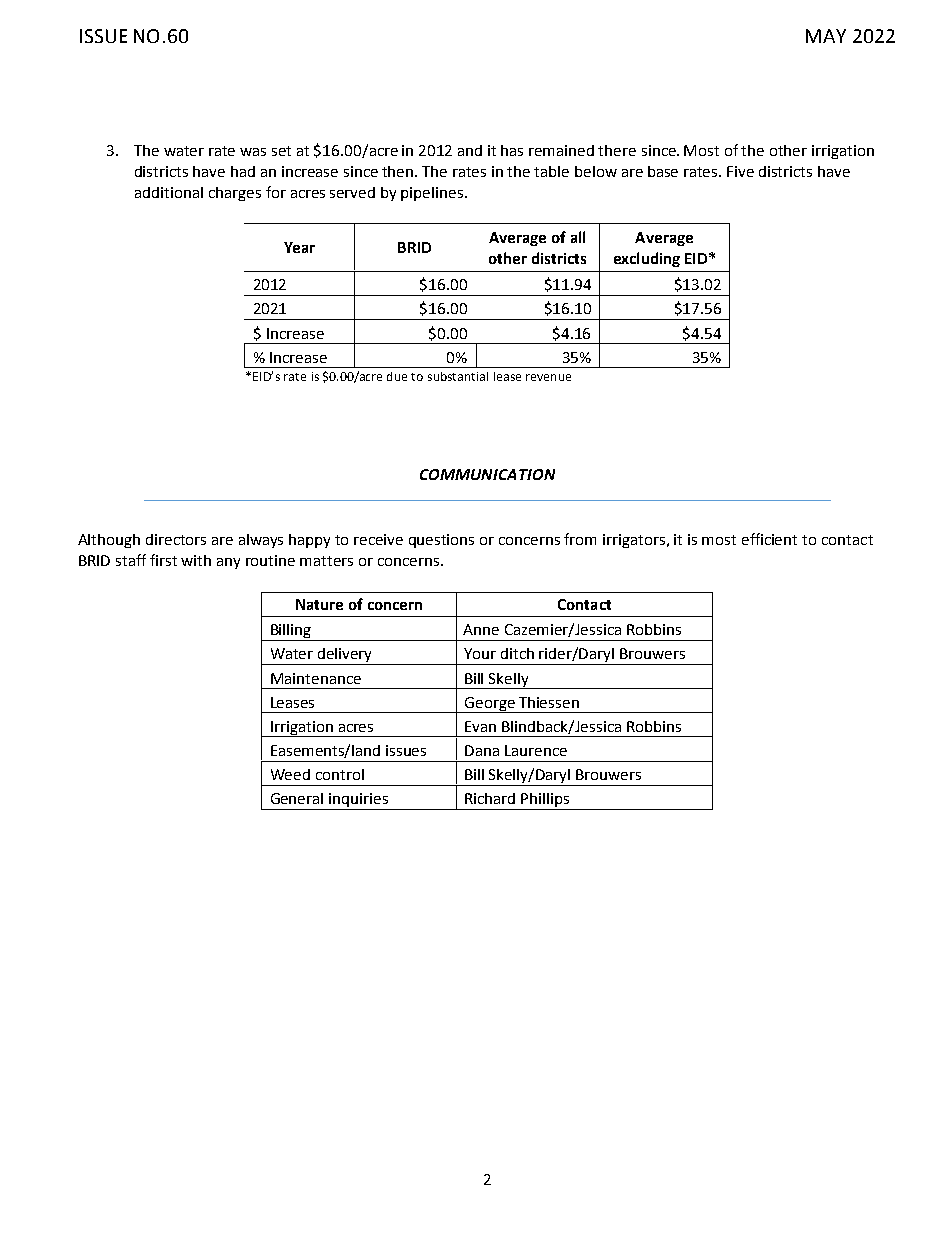 This image has width=952, height=1233. I want to click on substantial, so click(458, 376).
